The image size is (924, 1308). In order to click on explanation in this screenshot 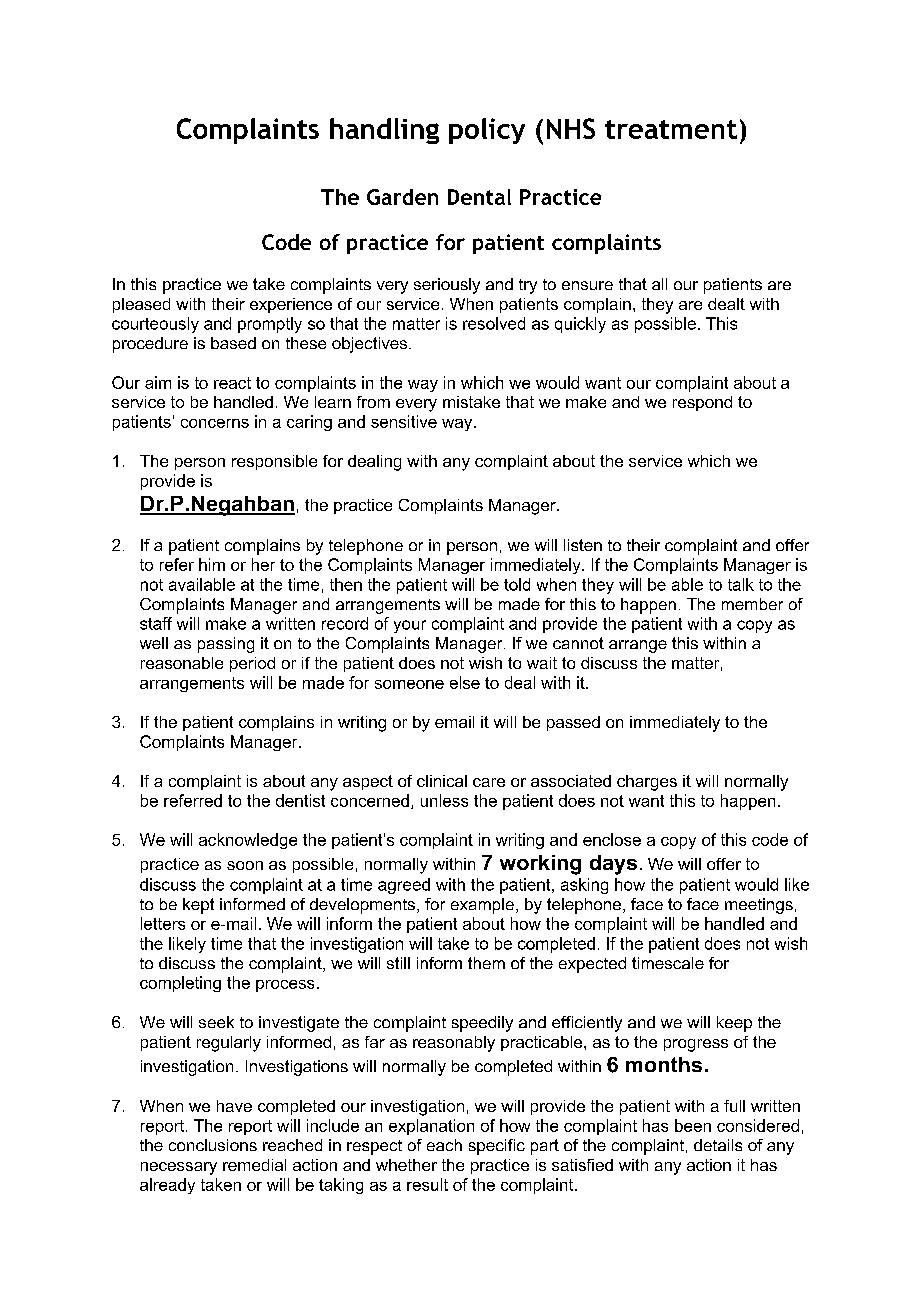, I will do `click(431, 1127)`.
